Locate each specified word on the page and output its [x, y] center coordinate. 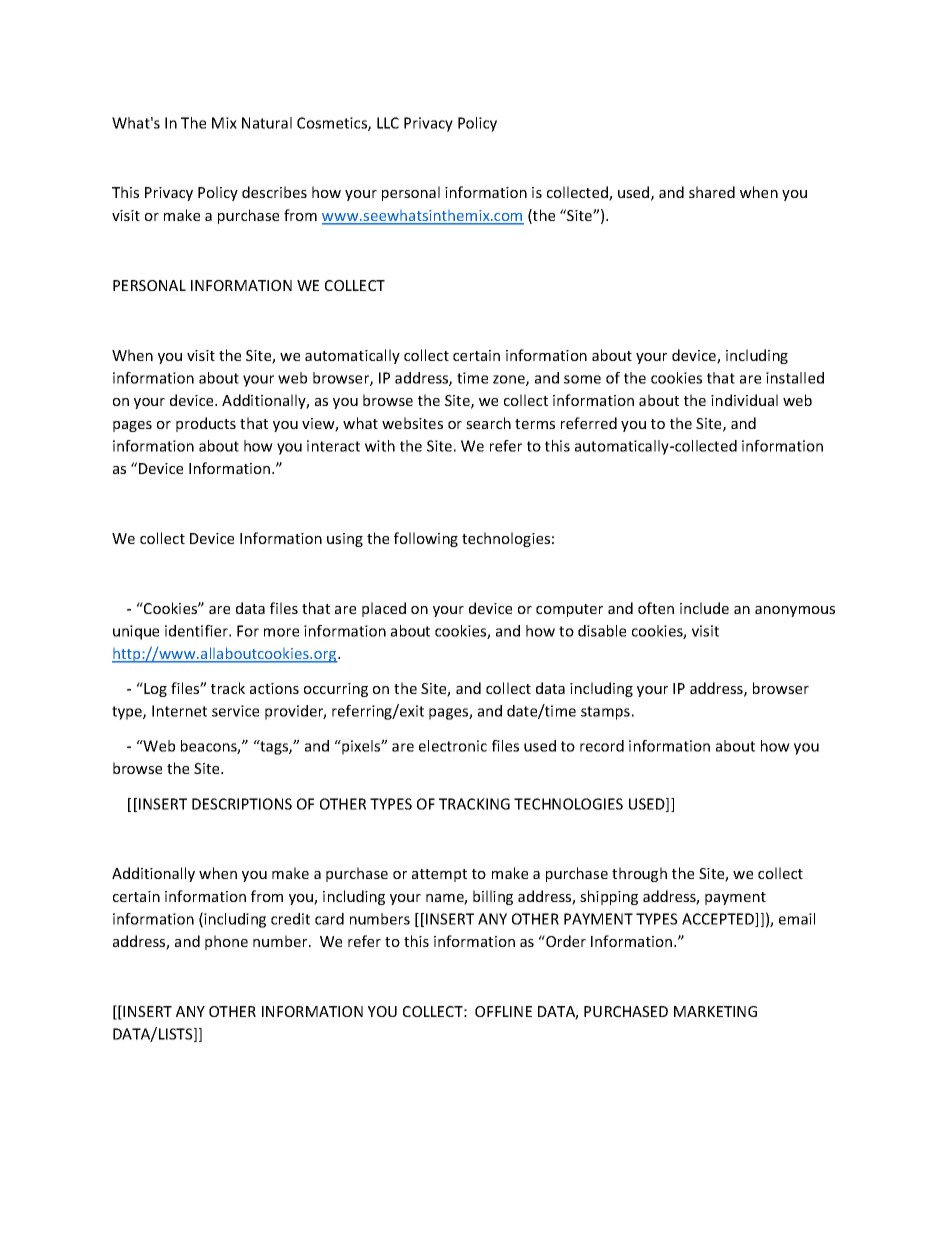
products [206, 424]
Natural [267, 123]
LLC [388, 123]
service [235, 711]
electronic [453, 746]
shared [712, 192]
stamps [605, 713]
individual [744, 400]
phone [226, 942]
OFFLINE [503, 1011]
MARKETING [715, 1011]
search [488, 423]
